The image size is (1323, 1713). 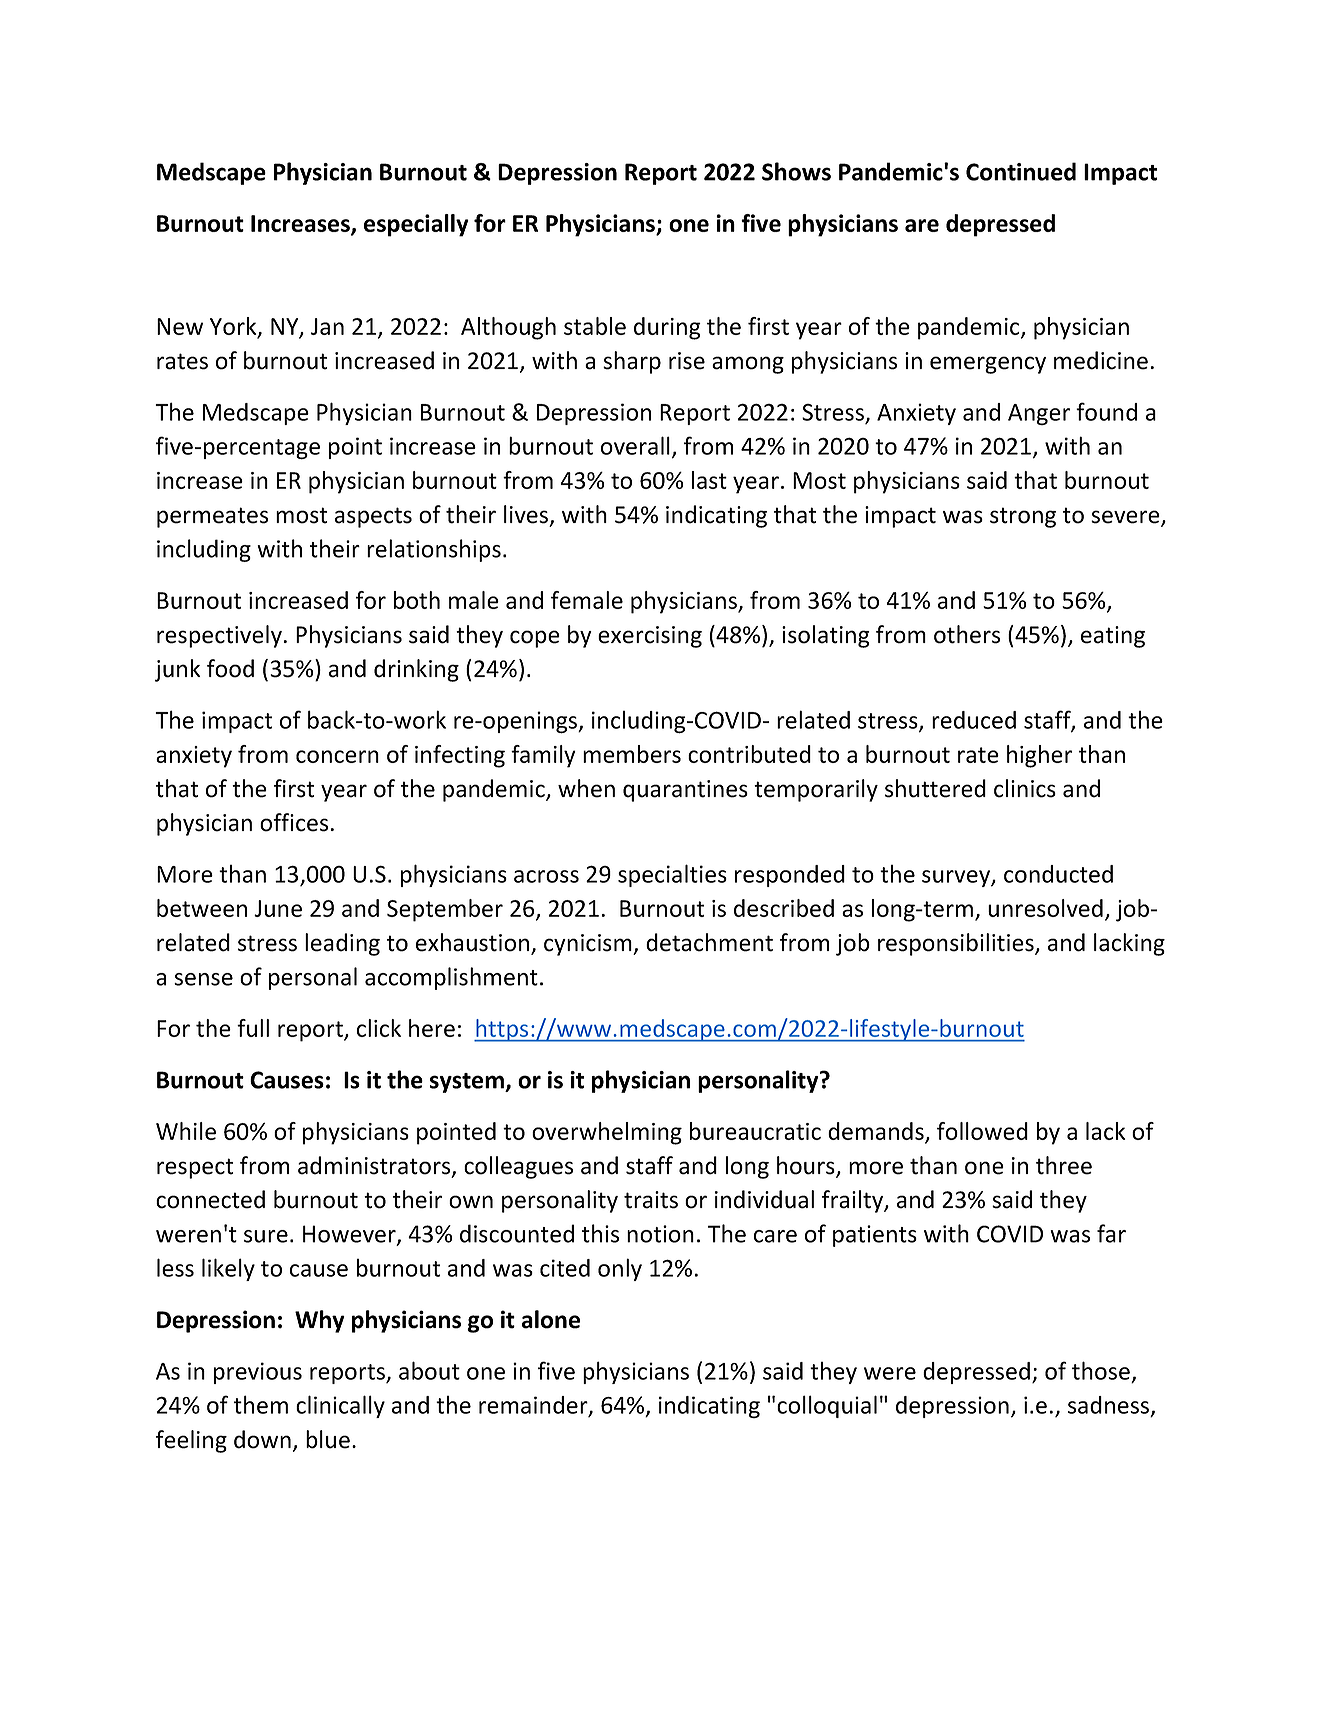 I want to click on others, so click(x=967, y=634).
